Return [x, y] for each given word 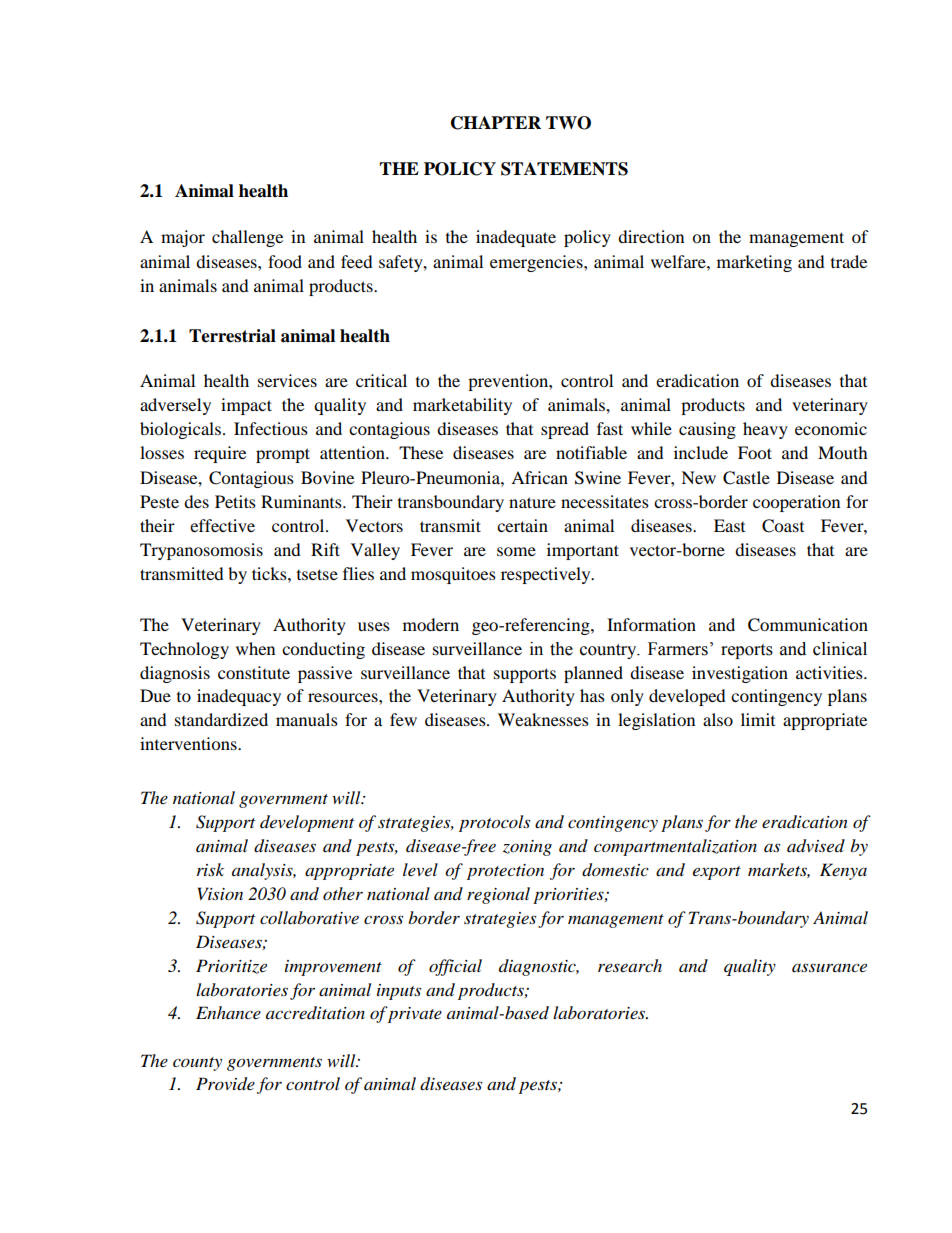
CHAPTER [496, 123]
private [414, 1015]
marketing [754, 263]
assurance [829, 967]
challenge [247, 238]
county [197, 1064]
